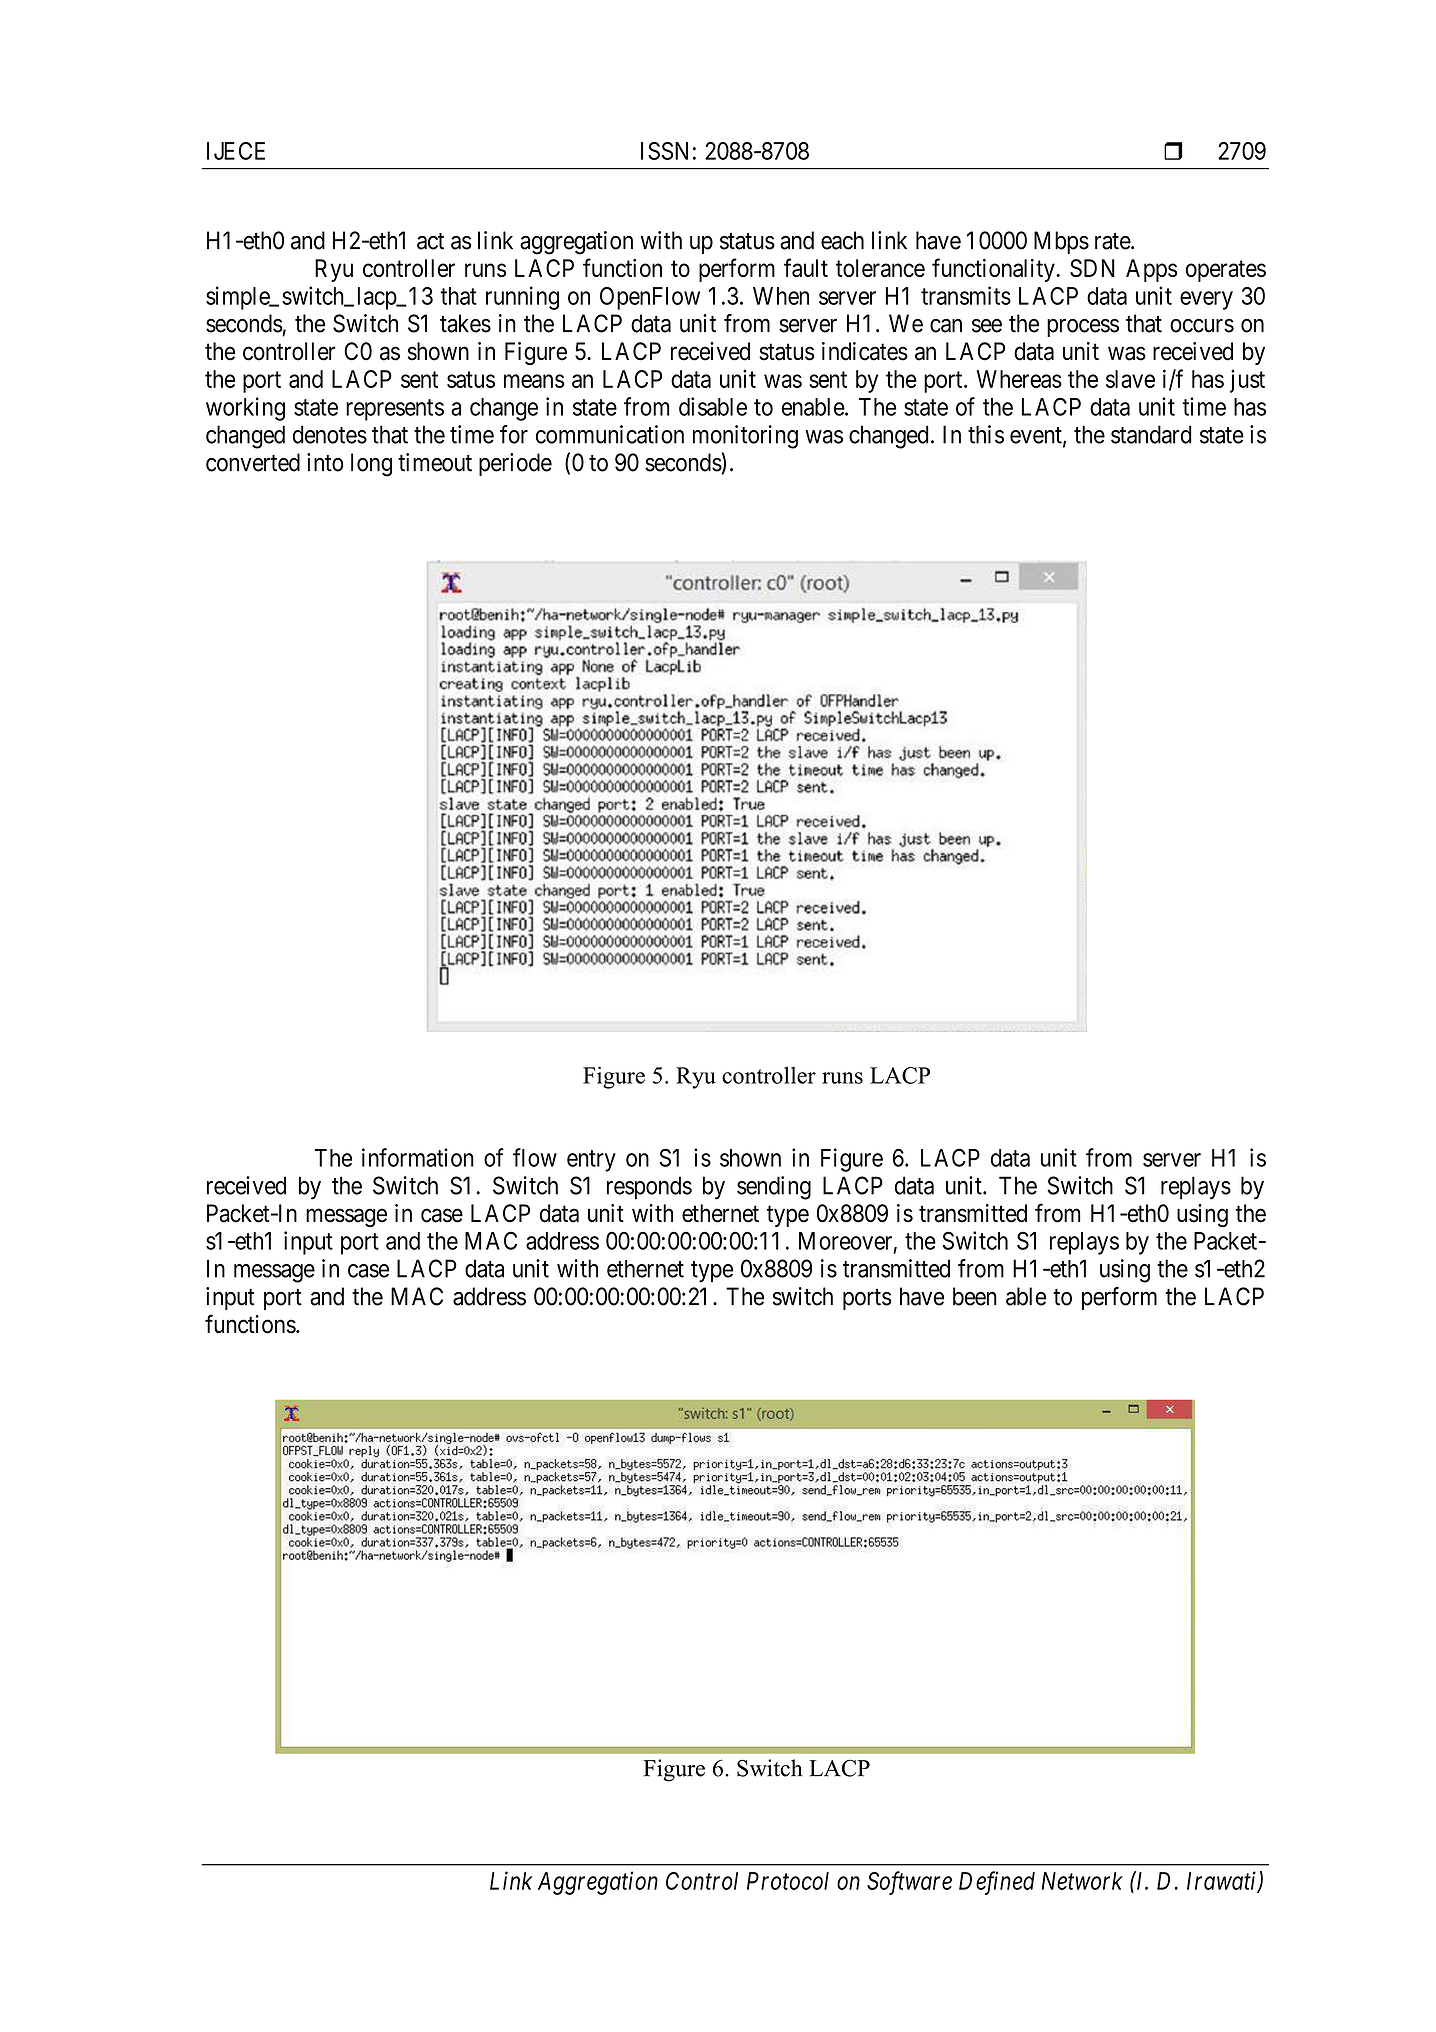  What do you see at coordinates (745, 437) in the screenshot?
I see `monitoring` at bounding box center [745, 437].
